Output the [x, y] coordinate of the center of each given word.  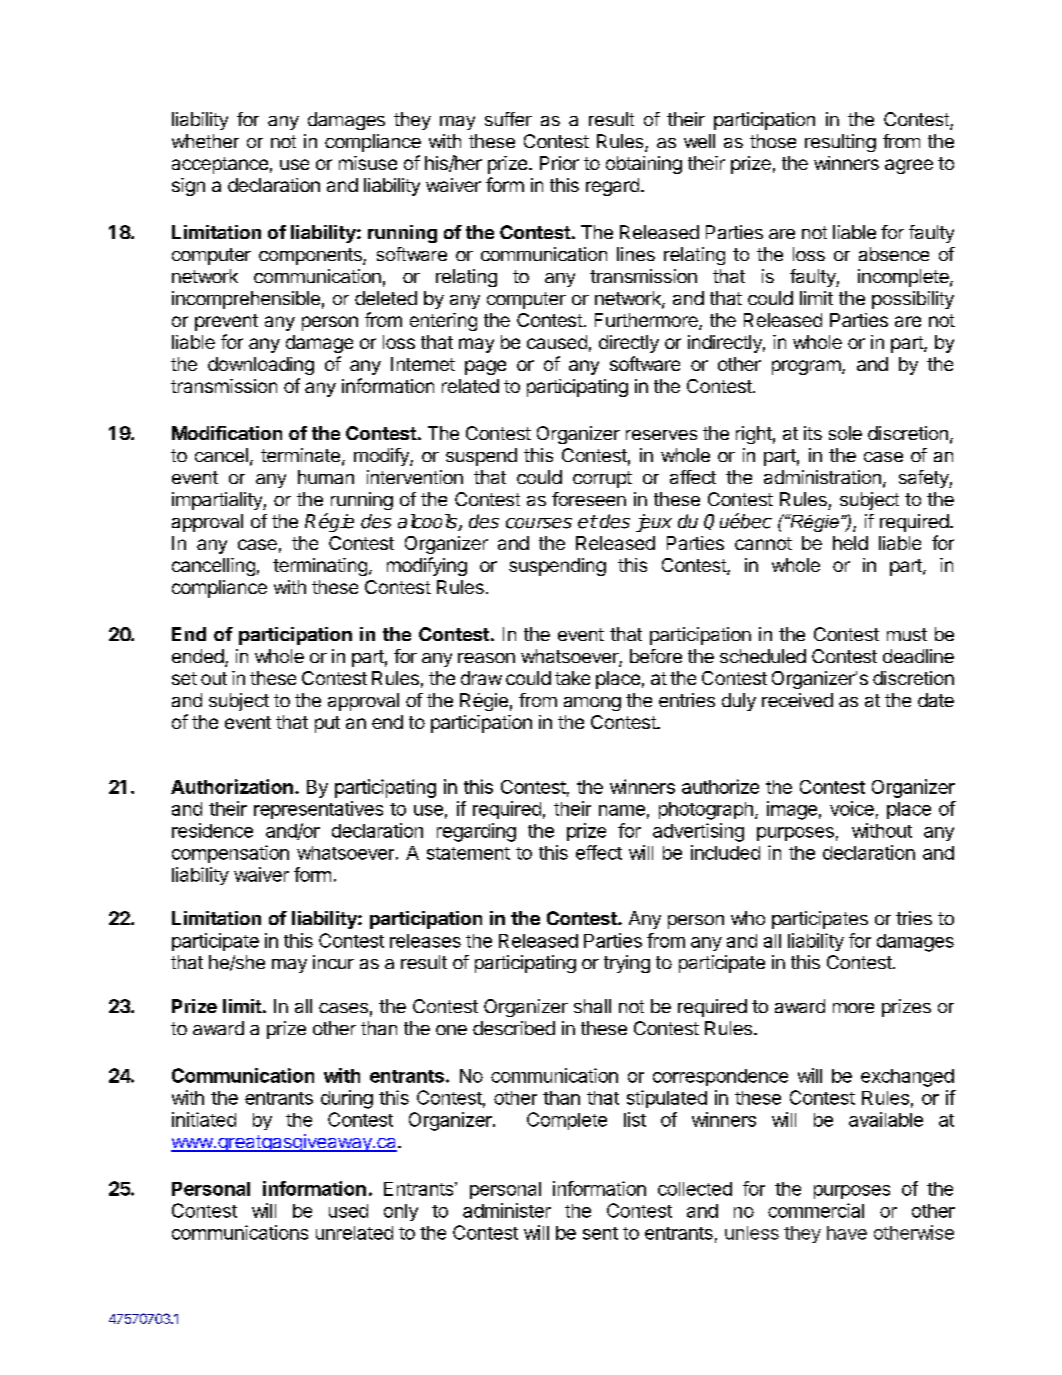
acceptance [220, 165]
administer [507, 1210]
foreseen [589, 499]
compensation [230, 854]
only [401, 1212]
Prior [559, 163]
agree [909, 166]
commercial [816, 1210]
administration [822, 477]
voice [852, 808]
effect [599, 852]
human [326, 477]
